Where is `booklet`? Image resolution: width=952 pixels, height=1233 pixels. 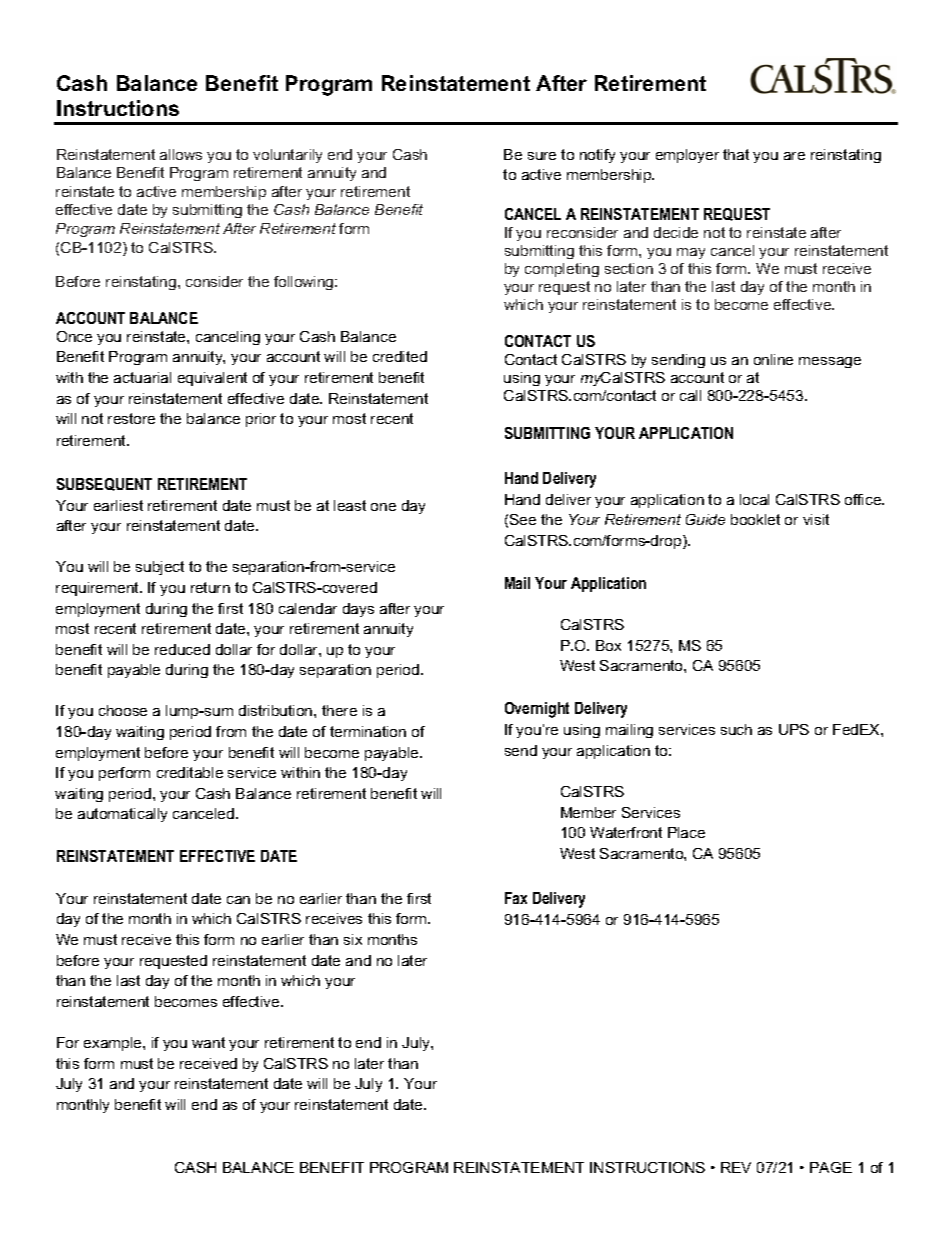
booklet is located at coordinates (755, 519).
